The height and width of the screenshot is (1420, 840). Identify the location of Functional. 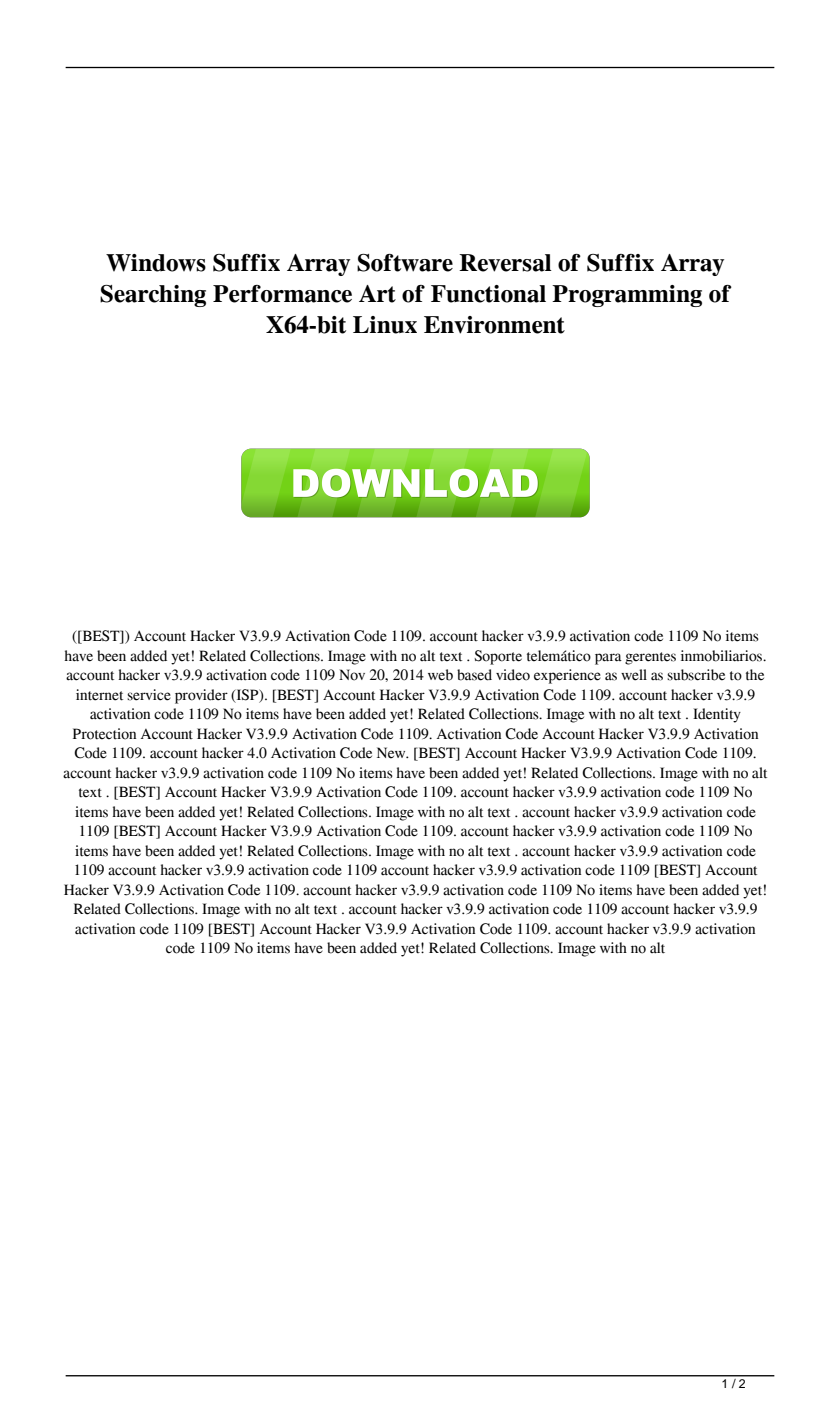
(488, 294).
